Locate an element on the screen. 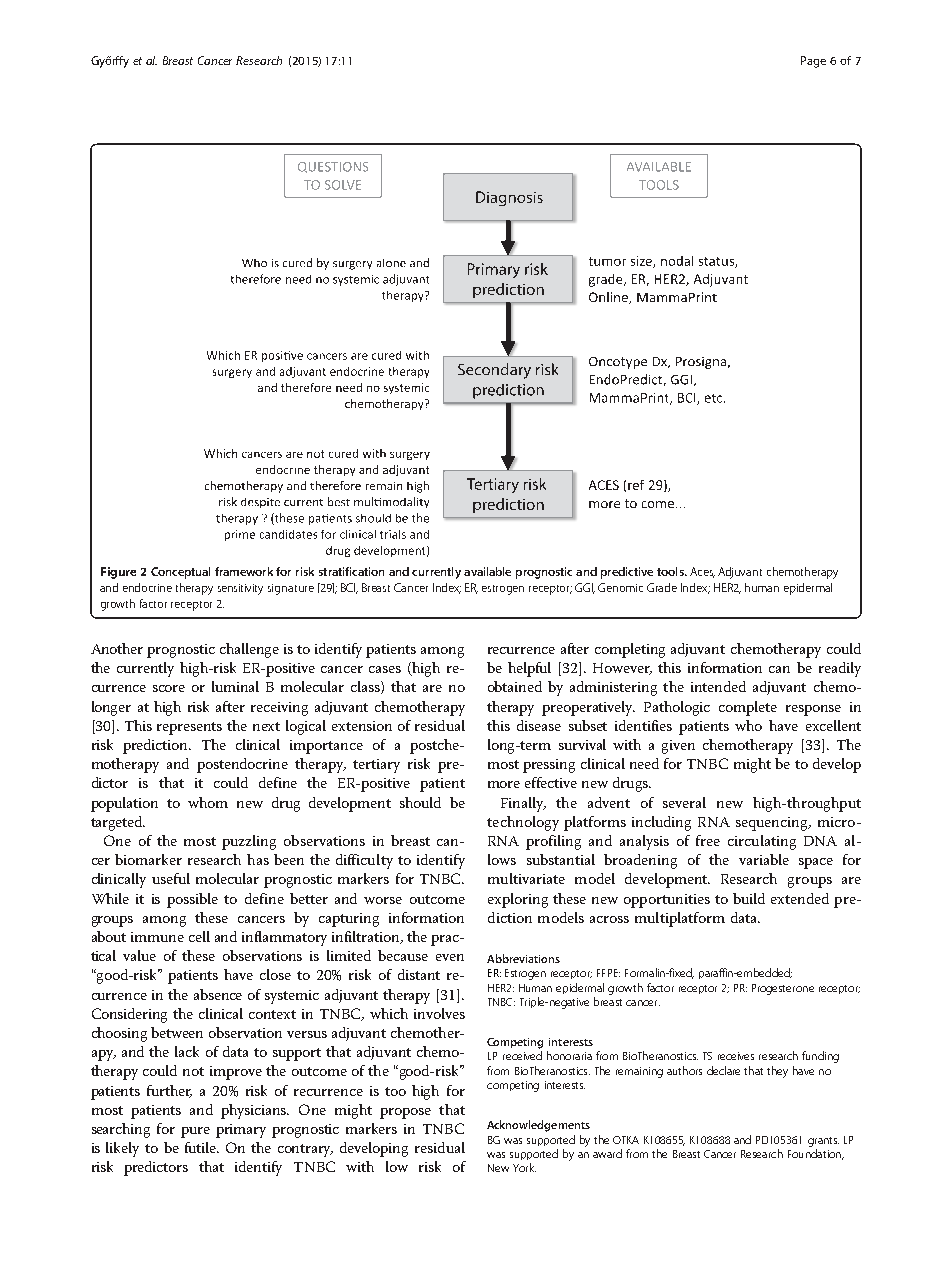 The height and width of the screenshot is (1270, 952). available is located at coordinates (487, 571).
